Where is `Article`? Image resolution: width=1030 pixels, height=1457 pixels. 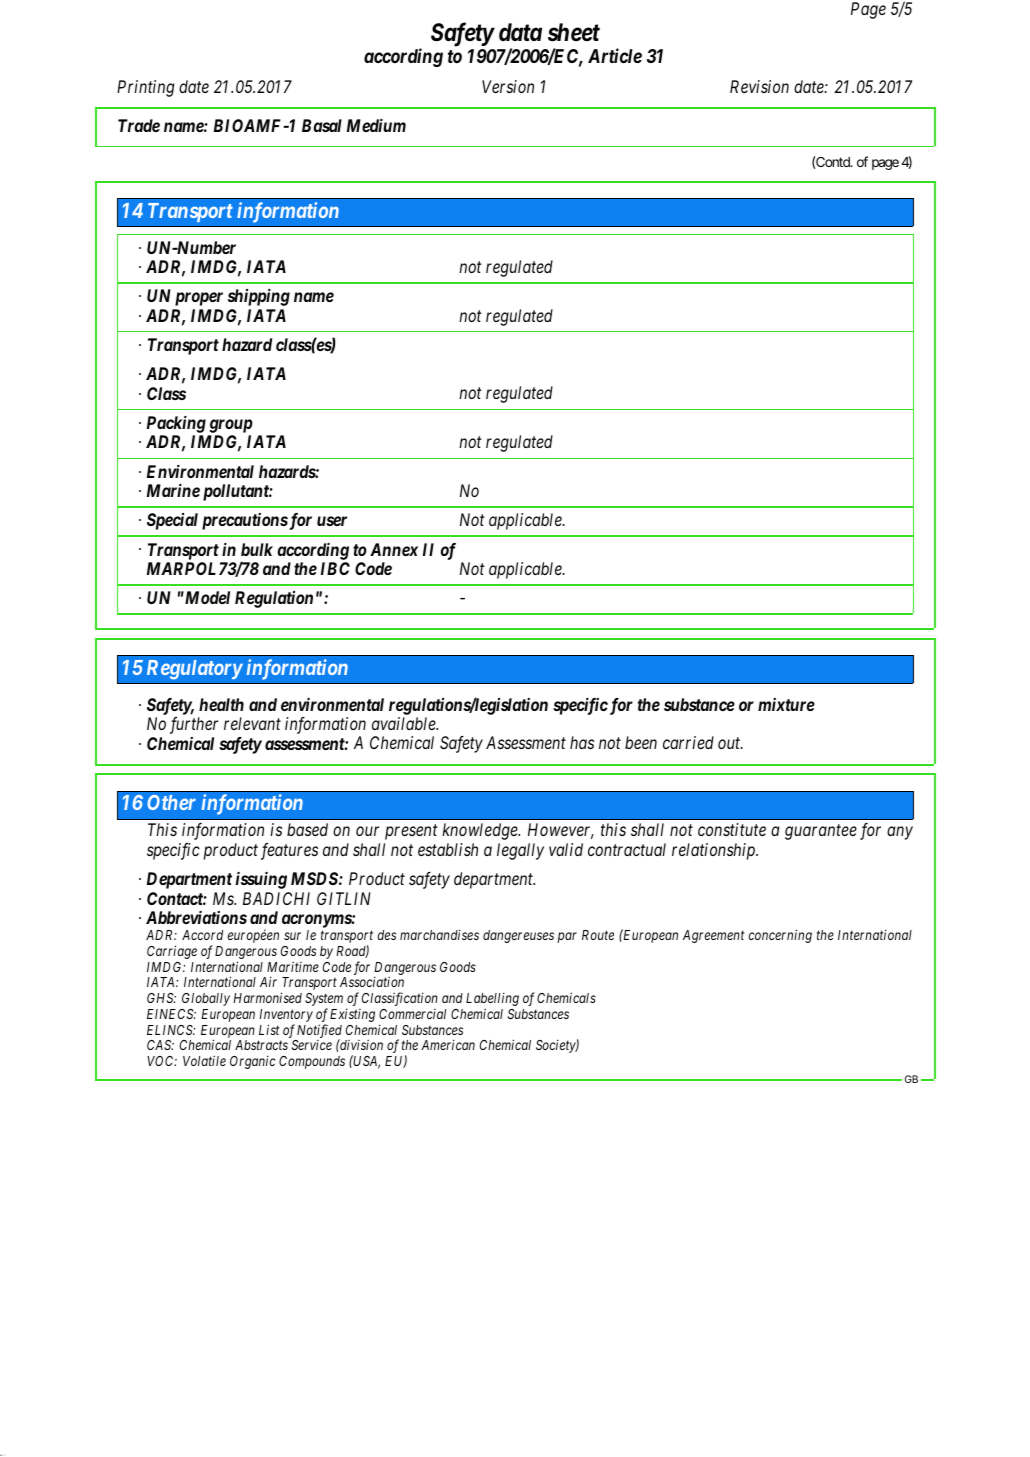
Article is located at coordinates (615, 55).
